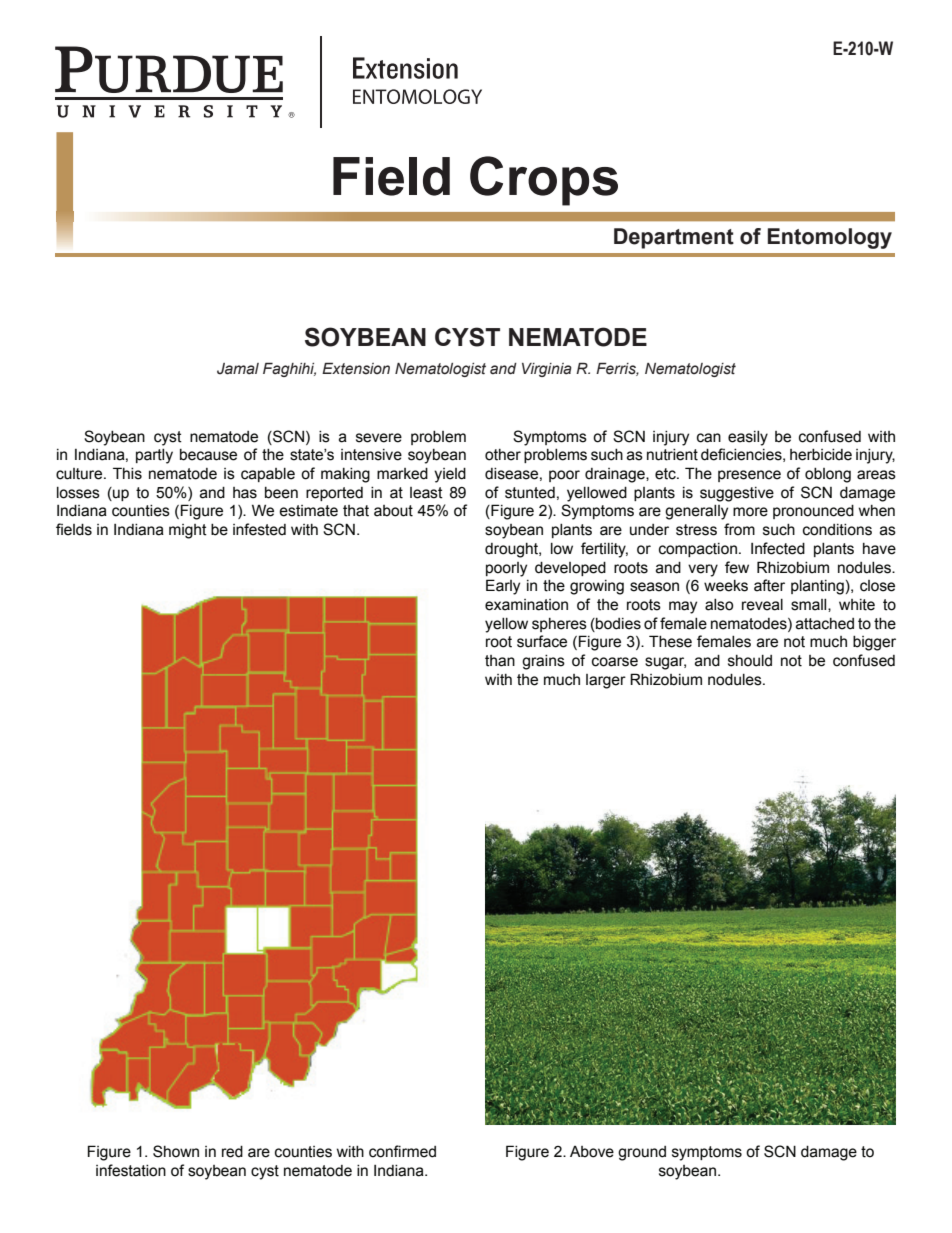  What do you see at coordinates (642, 1153) in the image?
I see `ground` at bounding box center [642, 1153].
